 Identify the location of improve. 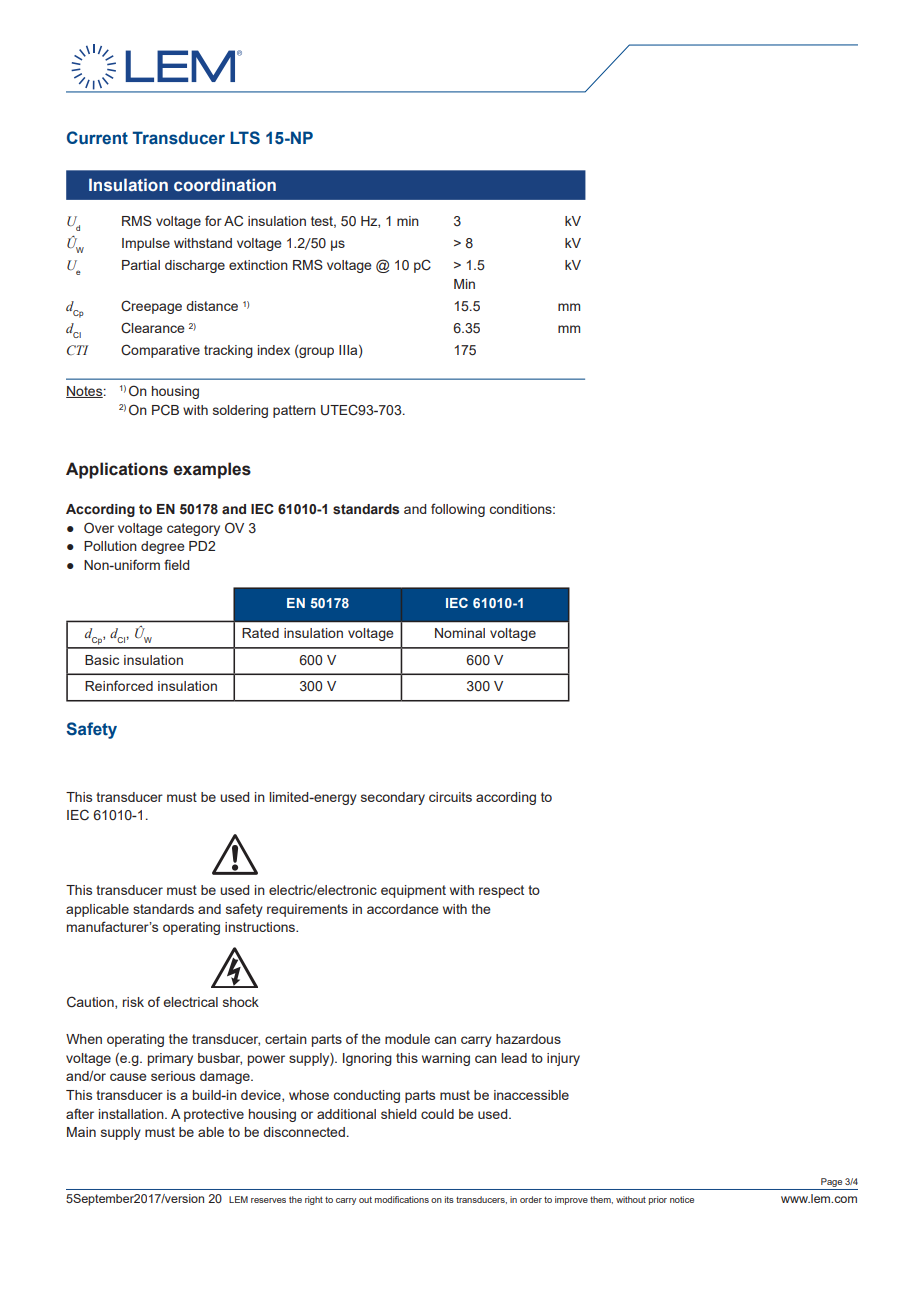
(571, 1200).
